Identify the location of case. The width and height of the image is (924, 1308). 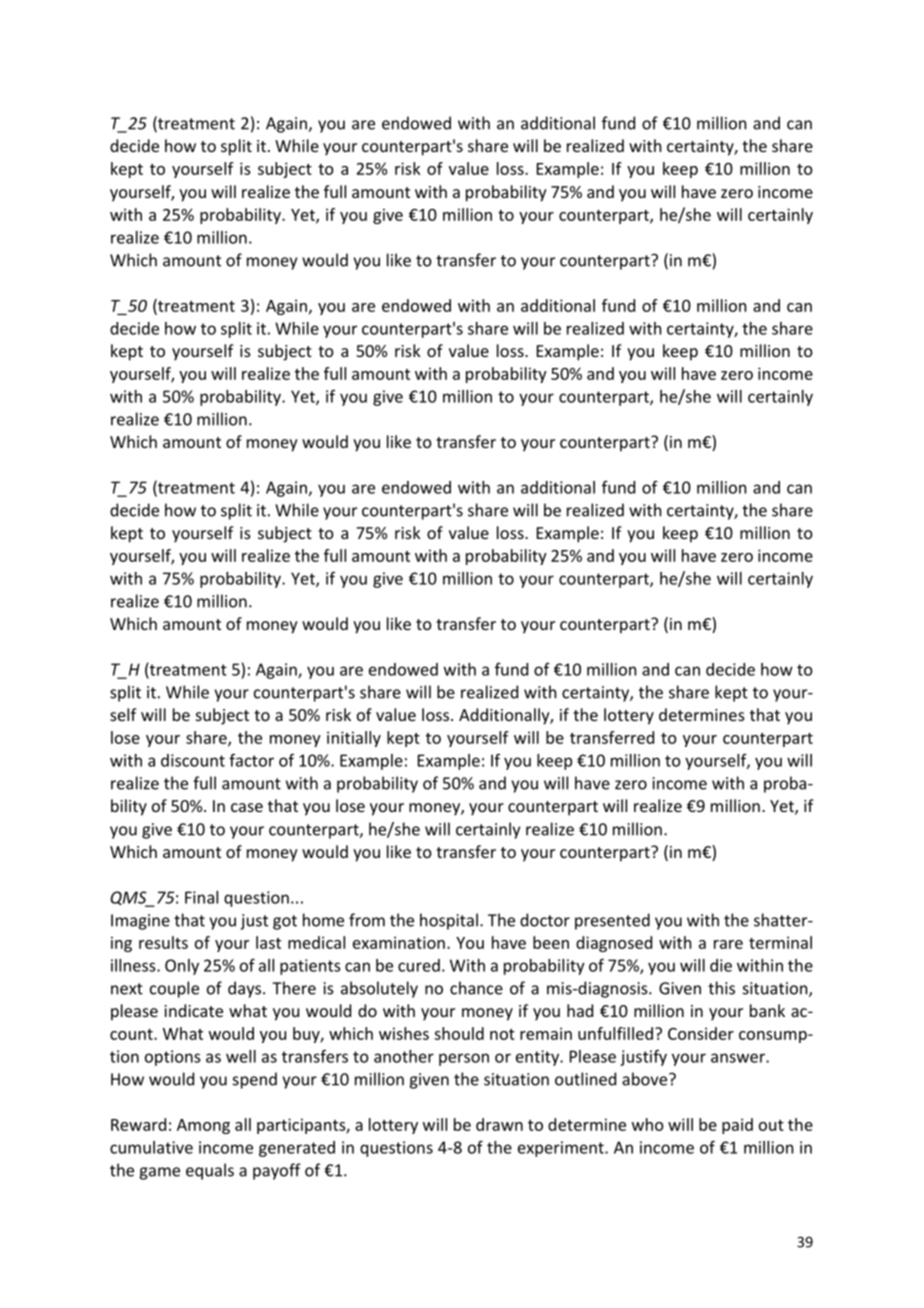
(247, 807).
